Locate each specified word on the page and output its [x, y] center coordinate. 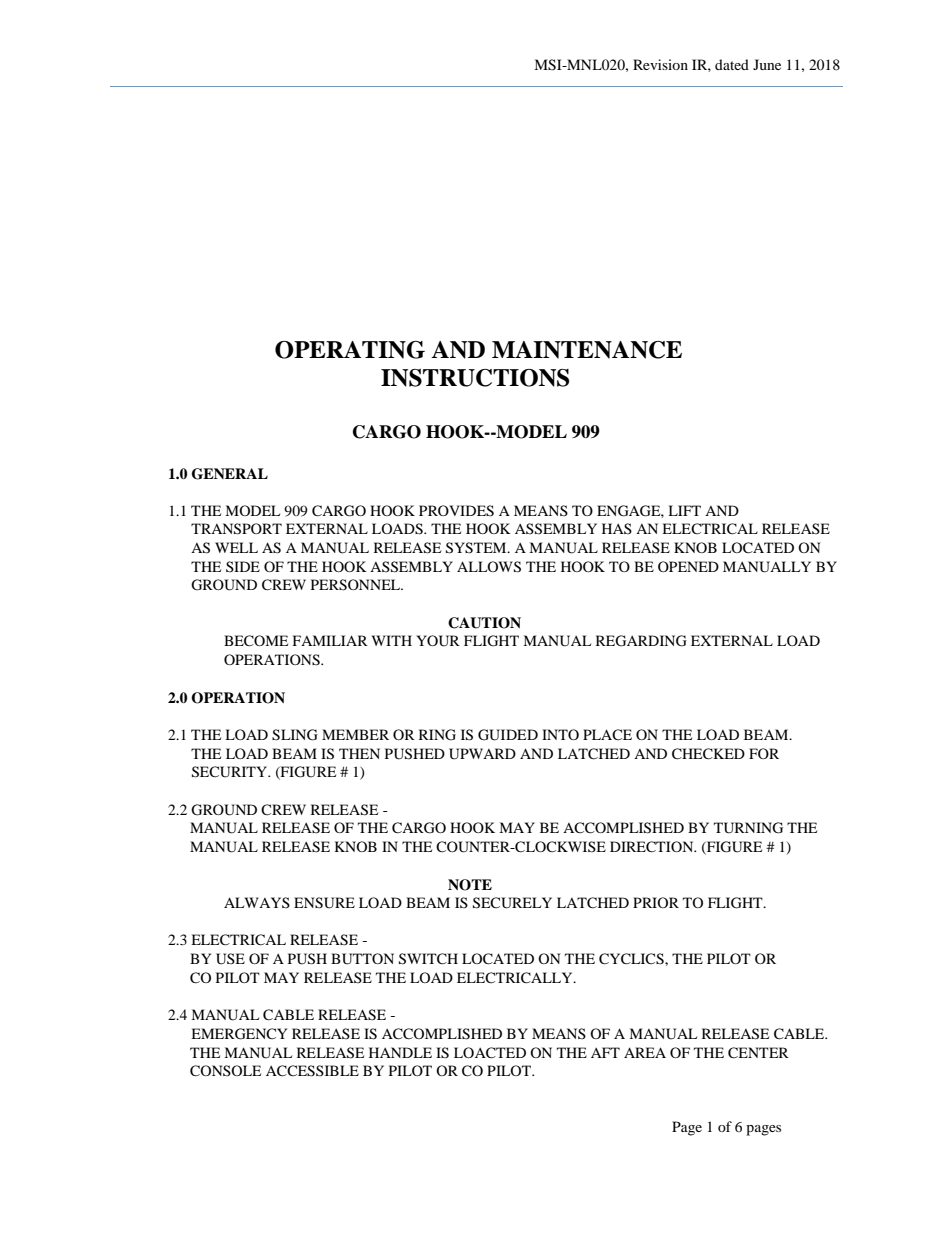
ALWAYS [257, 902]
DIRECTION [653, 847]
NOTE [470, 885]
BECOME [256, 641]
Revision [660, 64]
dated [732, 64]
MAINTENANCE [587, 350]
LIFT [684, 510]
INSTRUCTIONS [475, 378]
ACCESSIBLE [312, 1071]
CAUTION [484, 623]
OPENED [688, 566]
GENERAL [230, 474]
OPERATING [350, 350]
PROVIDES [456, 511]
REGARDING [641, 641]
